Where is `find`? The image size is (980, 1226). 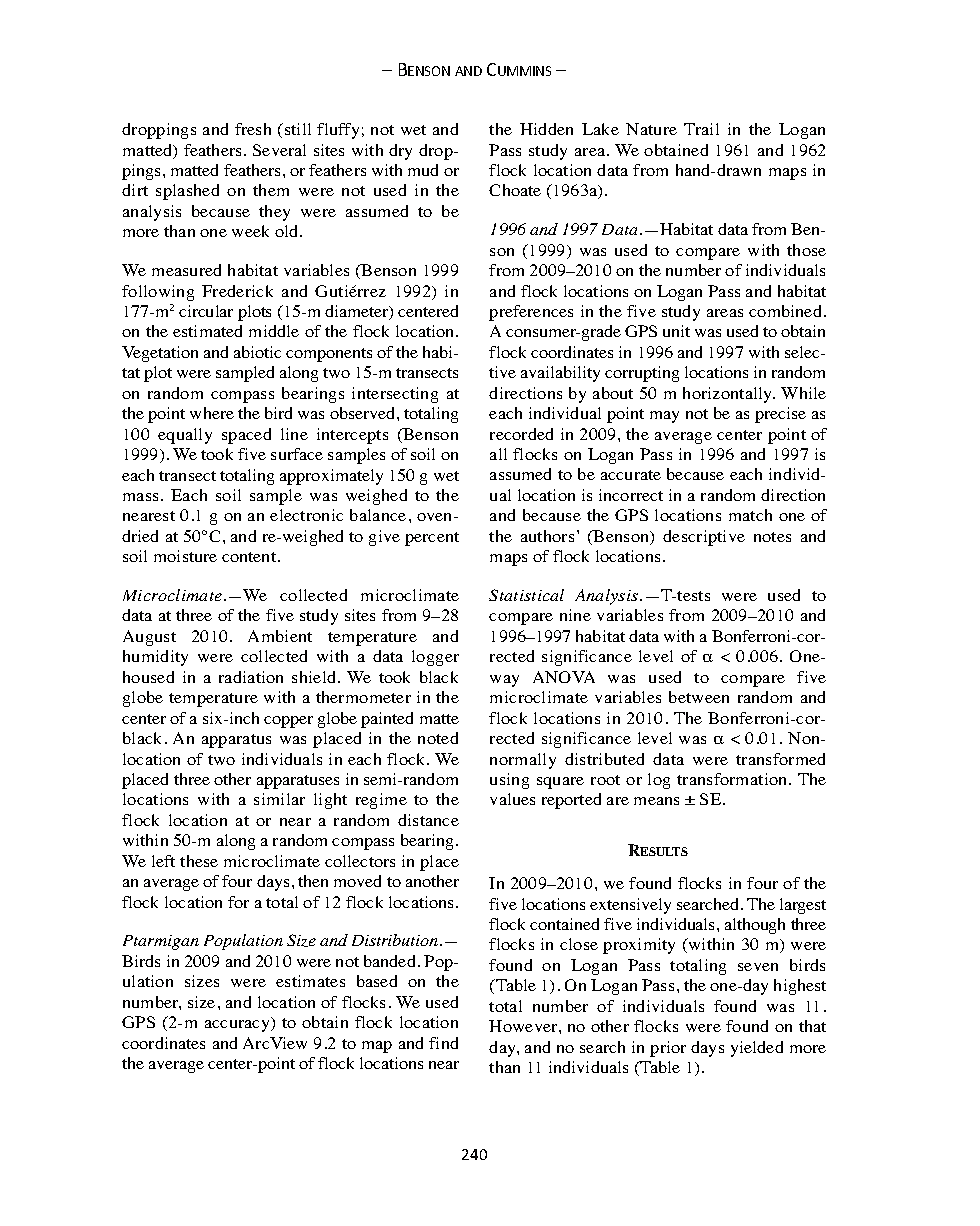
find is located at coordinates (443, 1043).
